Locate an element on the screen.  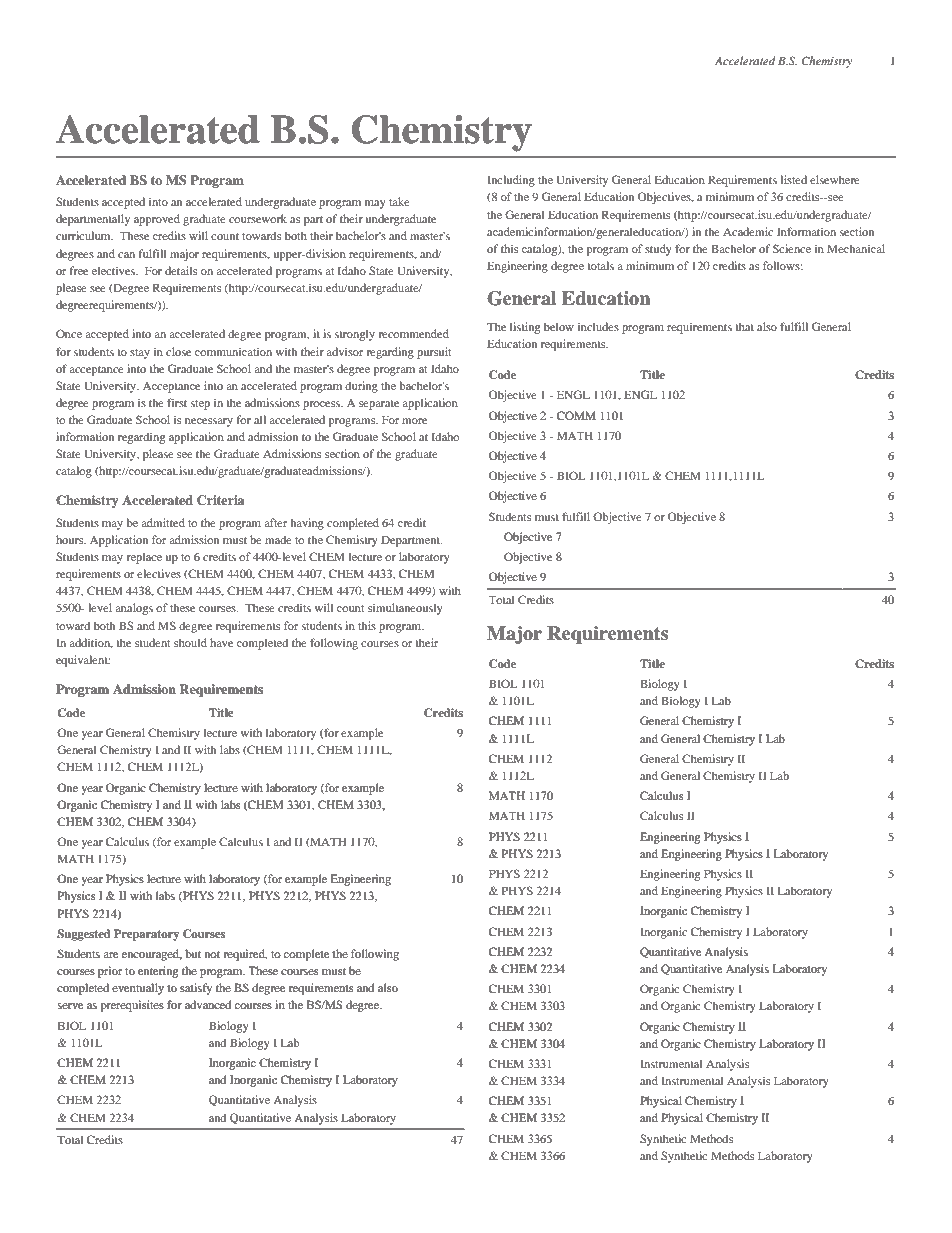
should is located at coordinates (190, 642).
